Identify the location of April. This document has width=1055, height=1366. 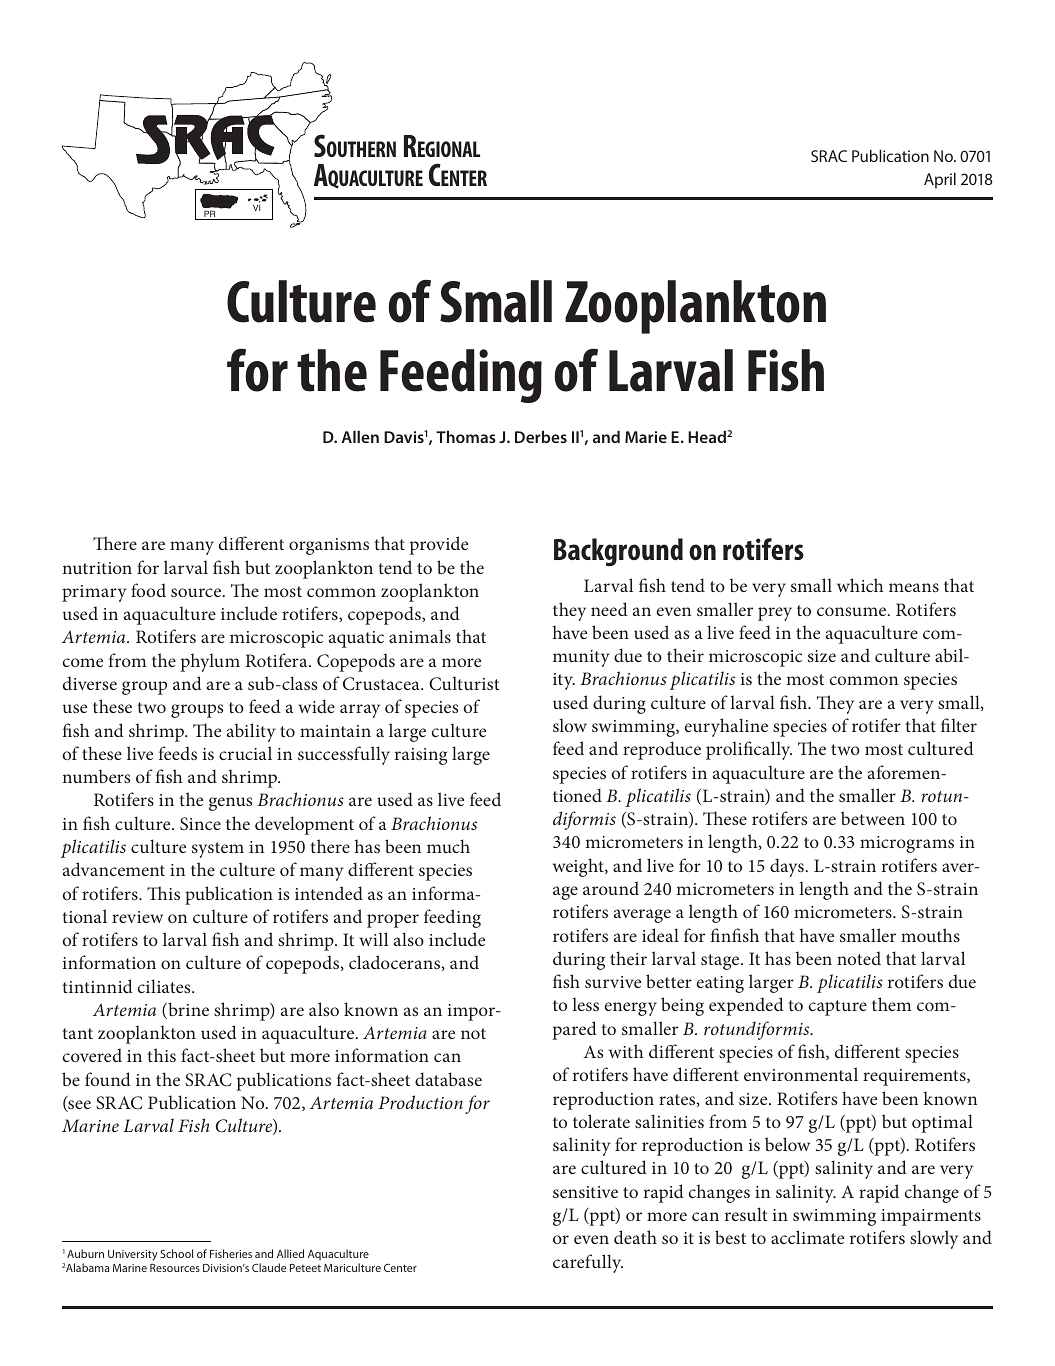
(940, 180).
